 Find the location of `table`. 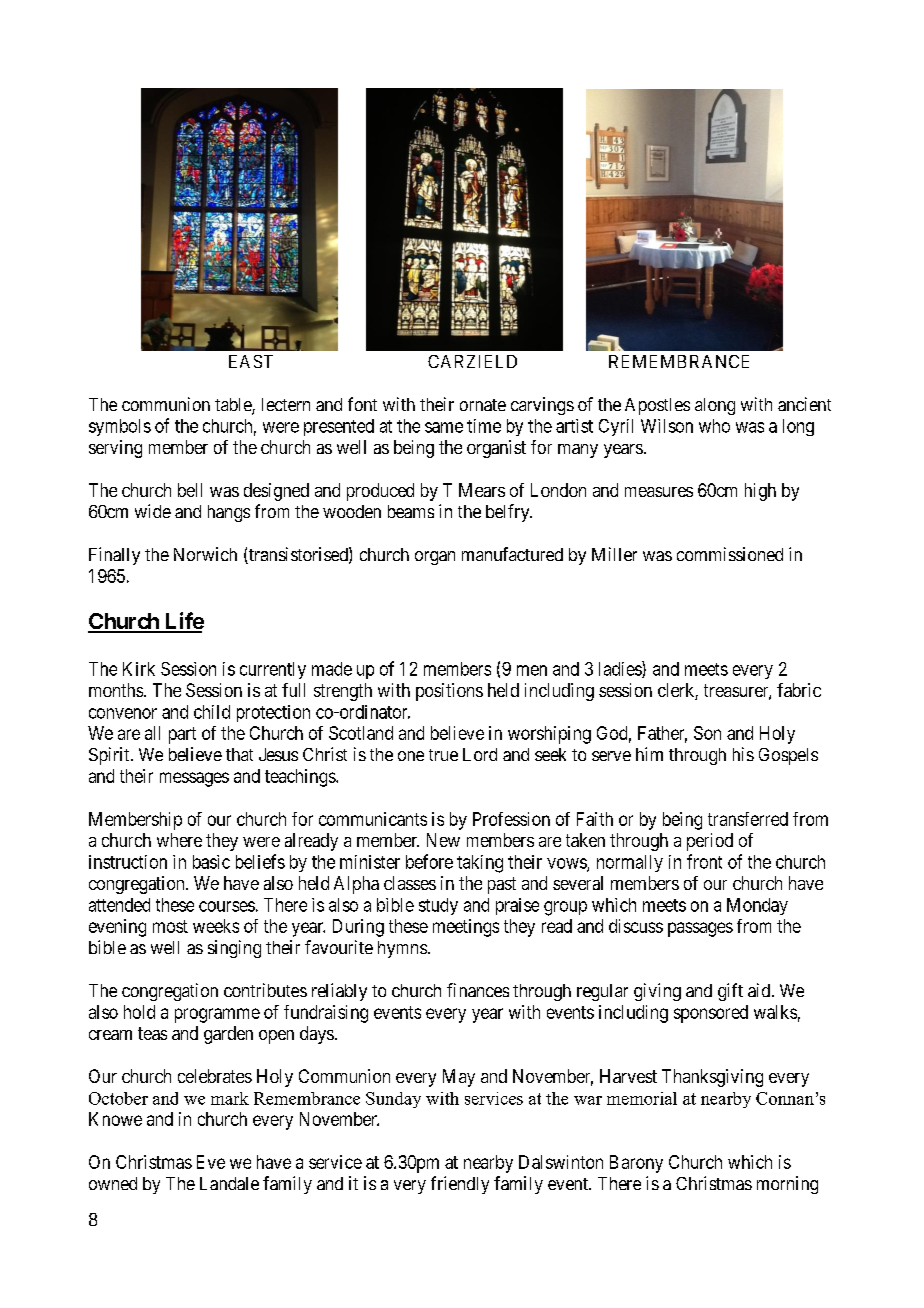

table is located at coordinates (234, 406).
